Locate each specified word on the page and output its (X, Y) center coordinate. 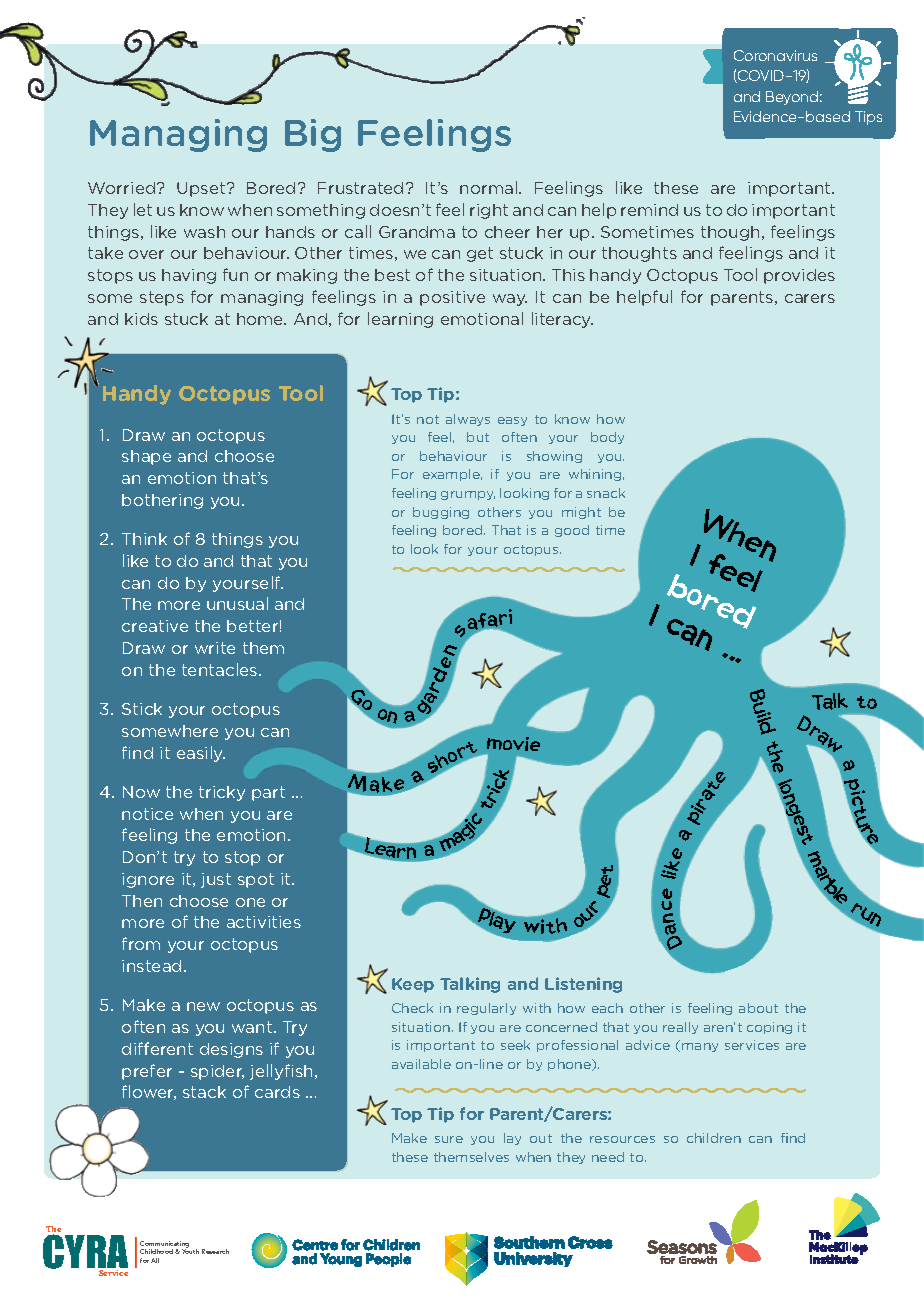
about (758, 1008)
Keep (413, 985)
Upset (202, 189)
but (478, 437)
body (607, 438)
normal (490, 187)
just (216, 880)
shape (146, 457)
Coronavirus (775, 55)
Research (215, 1251)
